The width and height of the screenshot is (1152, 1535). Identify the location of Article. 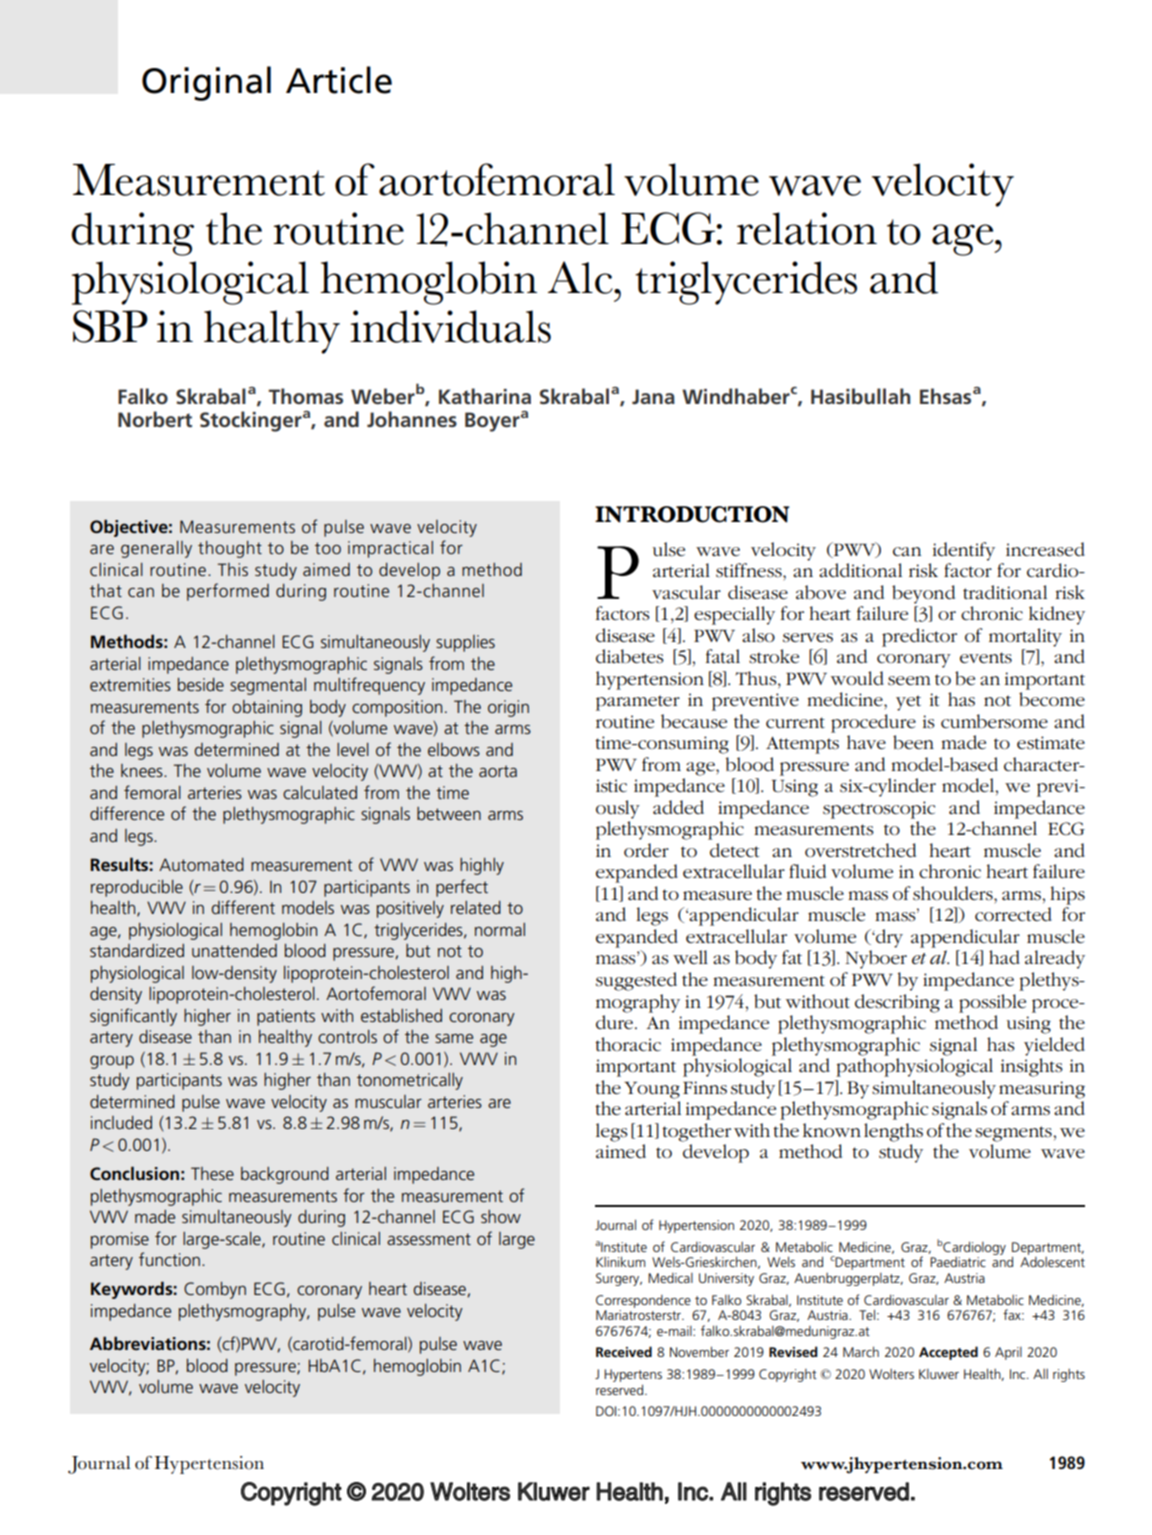
(339, 80).
